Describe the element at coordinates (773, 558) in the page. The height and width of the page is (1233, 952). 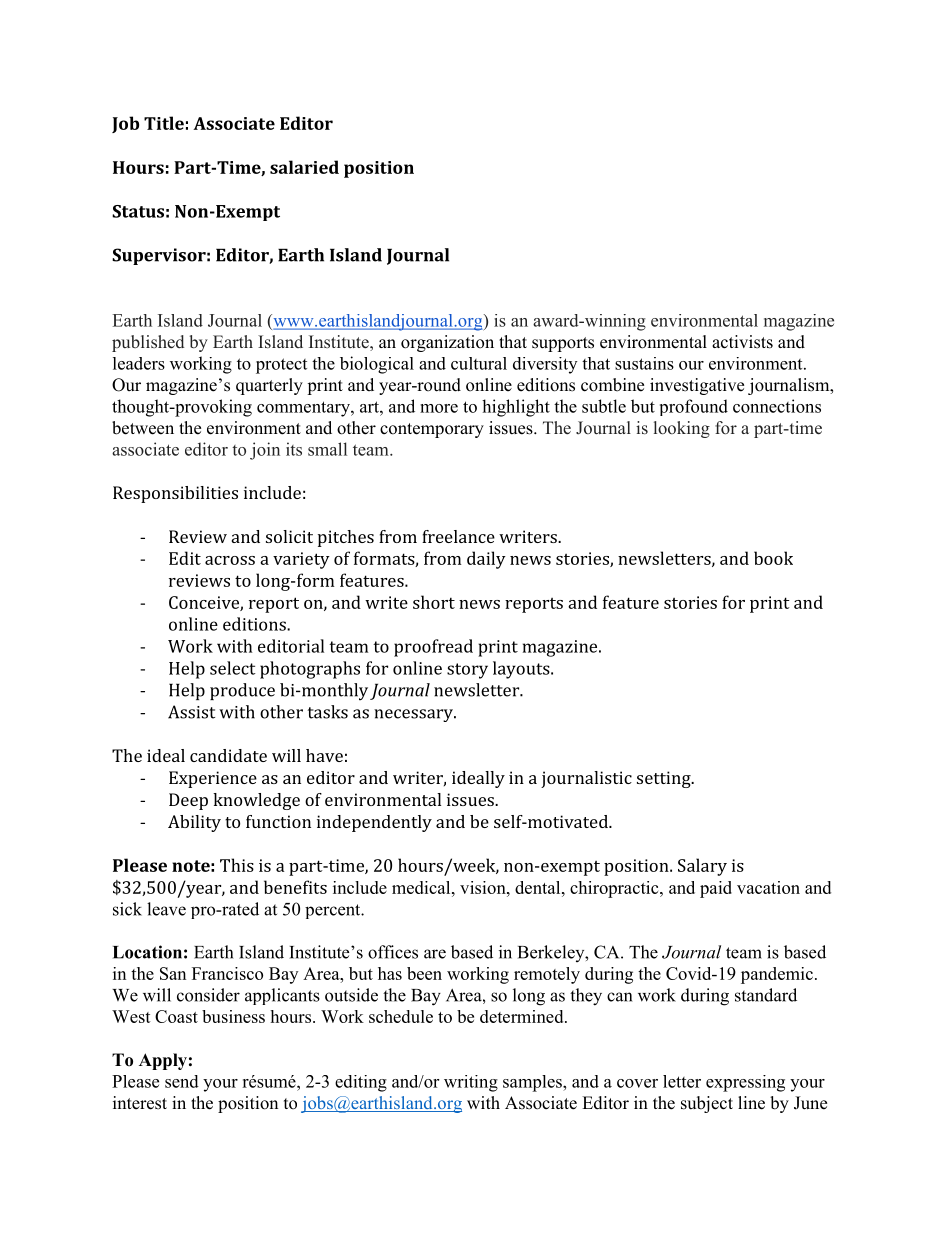
I see `book` at that location.
